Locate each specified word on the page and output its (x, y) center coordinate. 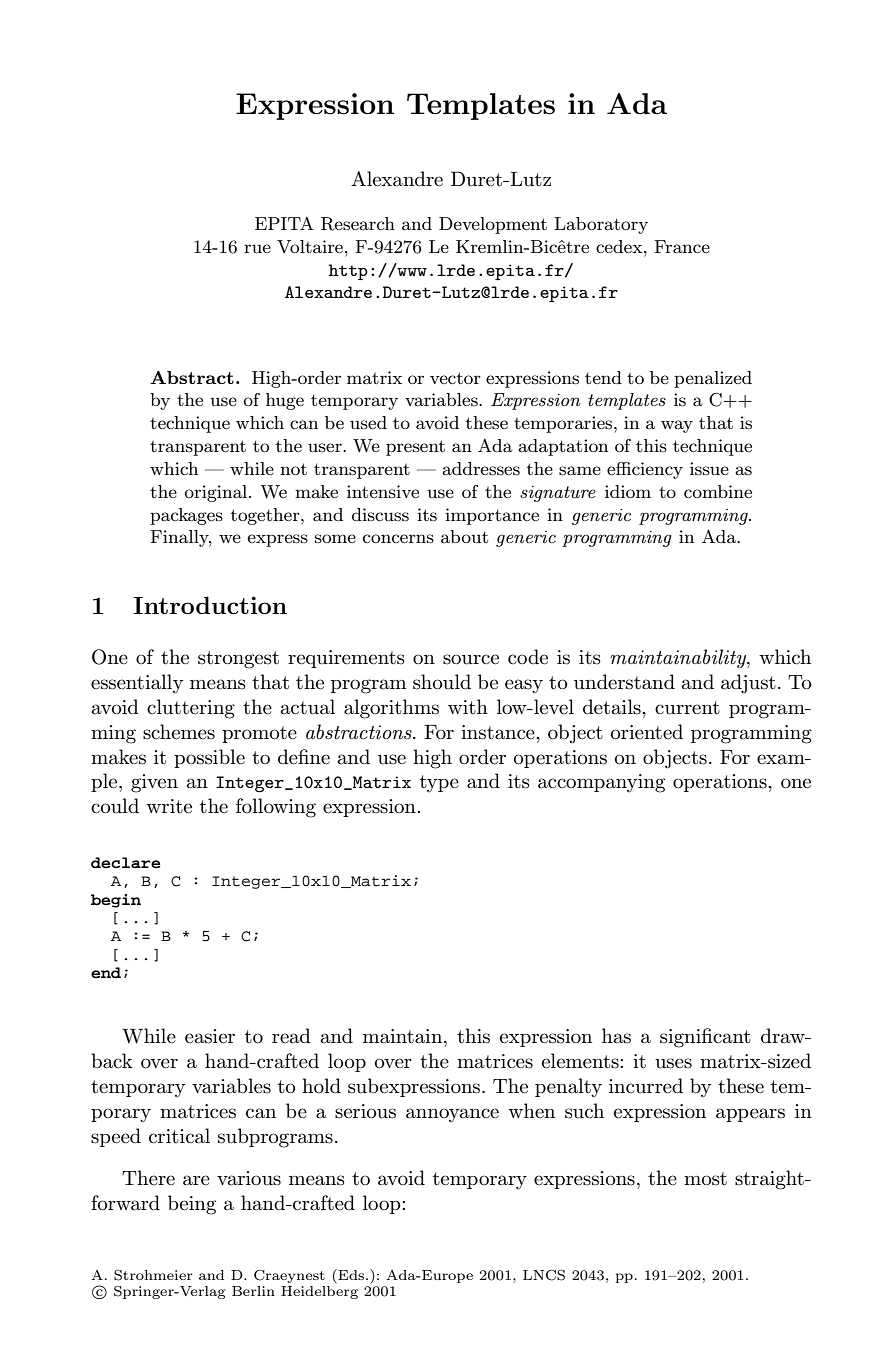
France (682, 246)
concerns (398, 538)
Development (493, 225)
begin (116, 901)
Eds (351, 1274)
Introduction (210, 605)
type (439, 783)
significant (705, 1038)
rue (257, 248)
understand (624, 682)
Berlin (253, 1291)
